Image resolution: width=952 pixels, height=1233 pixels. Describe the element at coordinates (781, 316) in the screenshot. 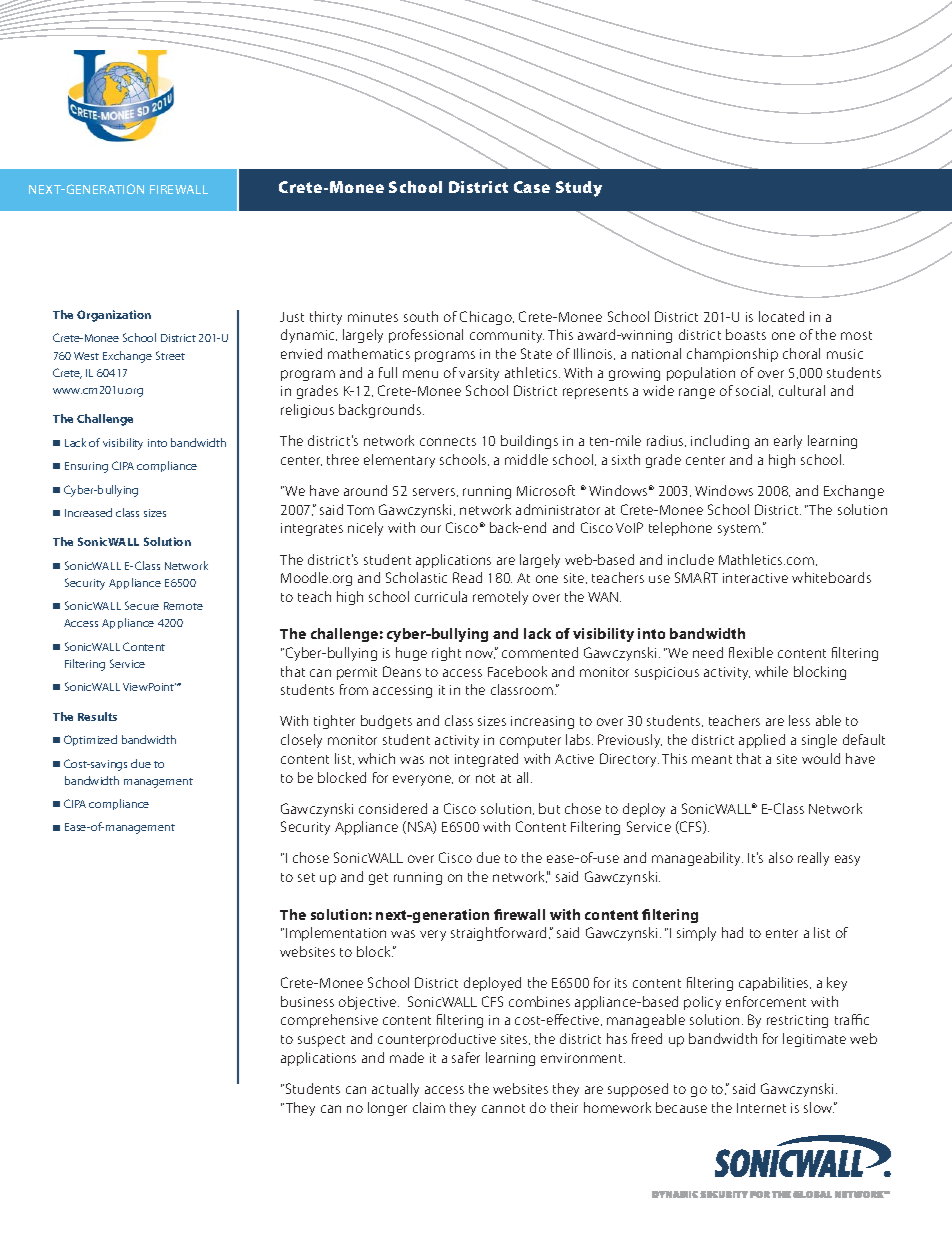

I see `located` at that location.
